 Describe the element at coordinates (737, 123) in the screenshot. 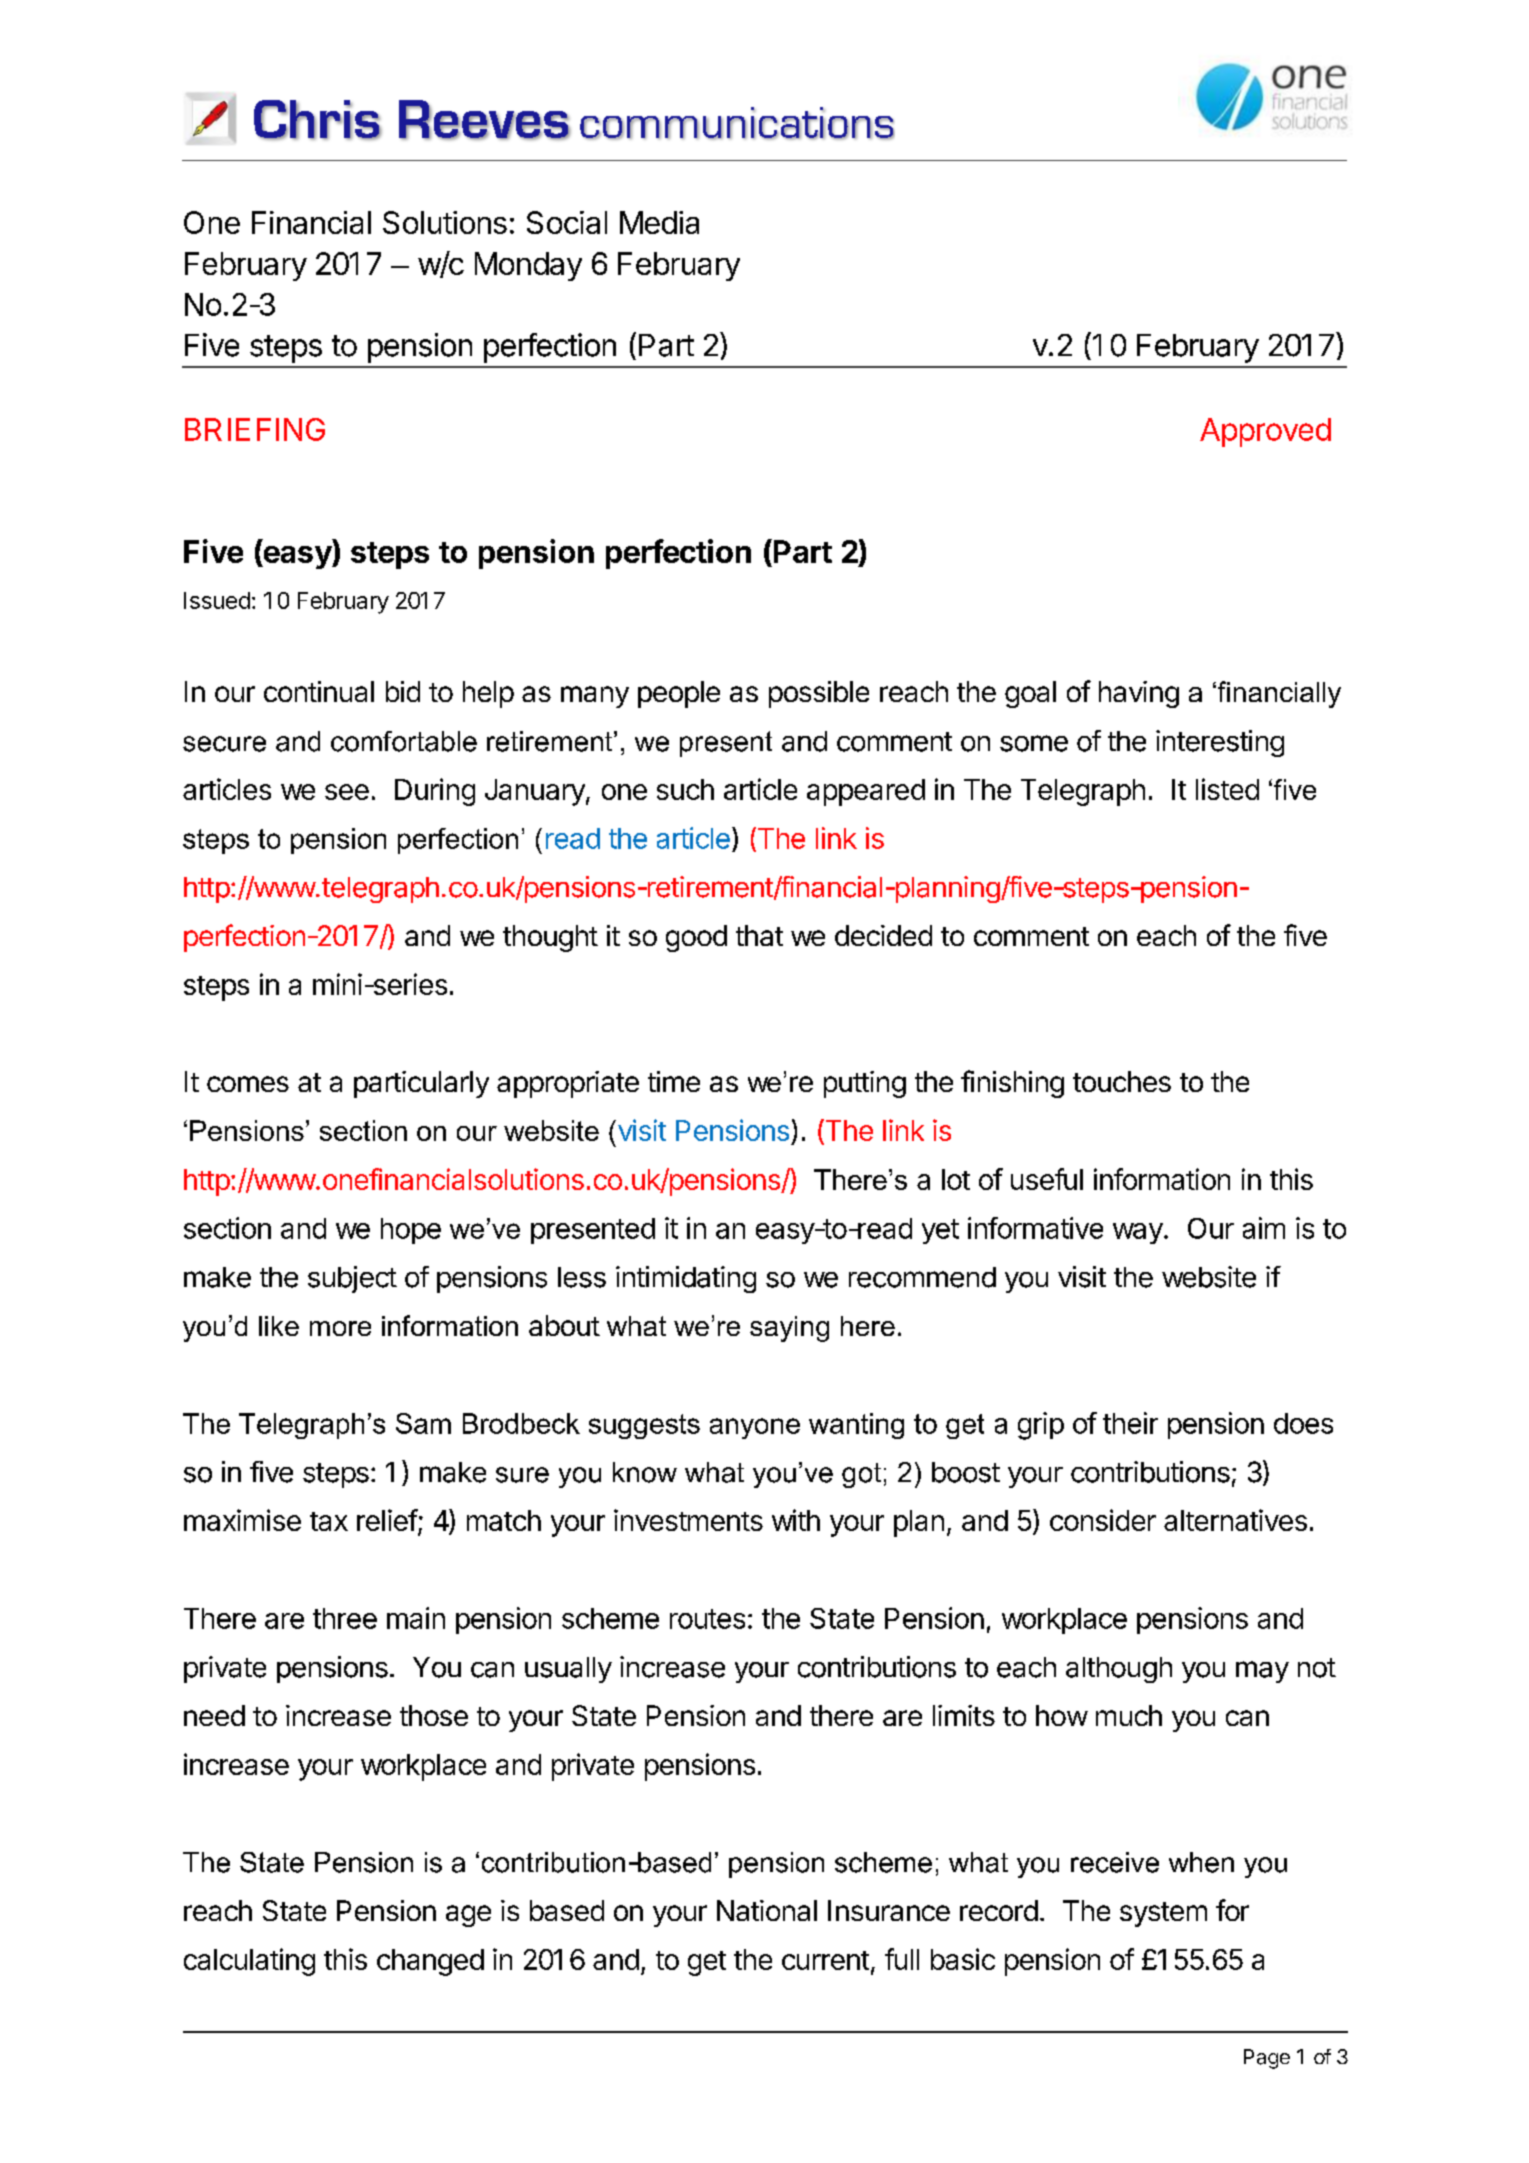

I see `communications` at that location.
